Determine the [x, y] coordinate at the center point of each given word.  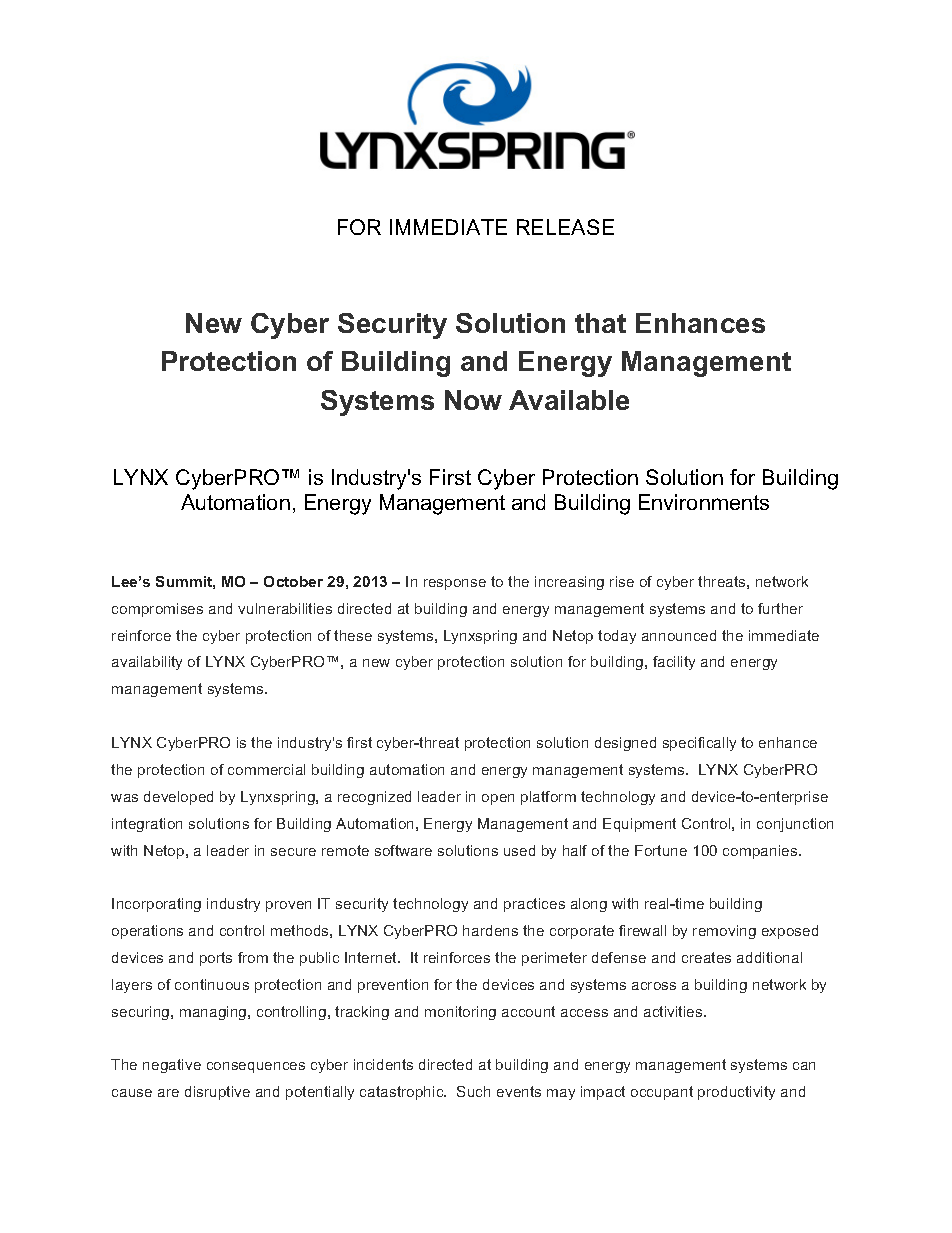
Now [473, 400]
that [600, 323]
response [455, 584]
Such [473, 1091]
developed [178, 798]
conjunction [795, 825]
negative [172, 1066]
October [293, 581]
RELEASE [565, 227]
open [498, 799]
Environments [704, 502]
